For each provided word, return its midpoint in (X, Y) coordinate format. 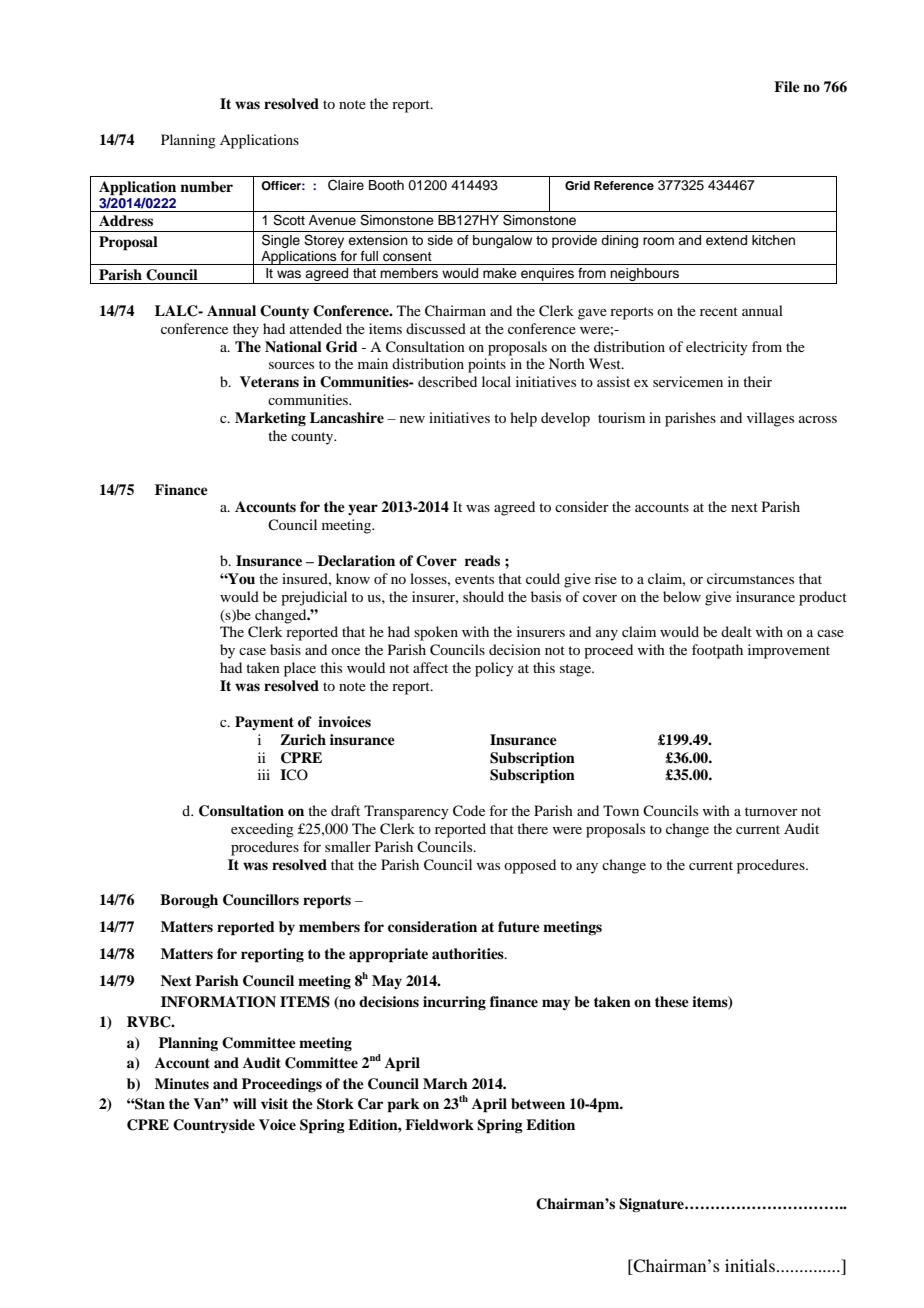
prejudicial (314, 598)
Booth (386, 185)
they (246, 330)
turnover (771, 811)
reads (482, 560)
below (682, 596)
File (787, 86)
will (245, 1103)
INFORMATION (218, 1002)
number (206, 186)
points (487, 365)
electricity (717, 348)
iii (264, 774)
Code (469, 811)
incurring (454, 1003)
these (672, 1001)
